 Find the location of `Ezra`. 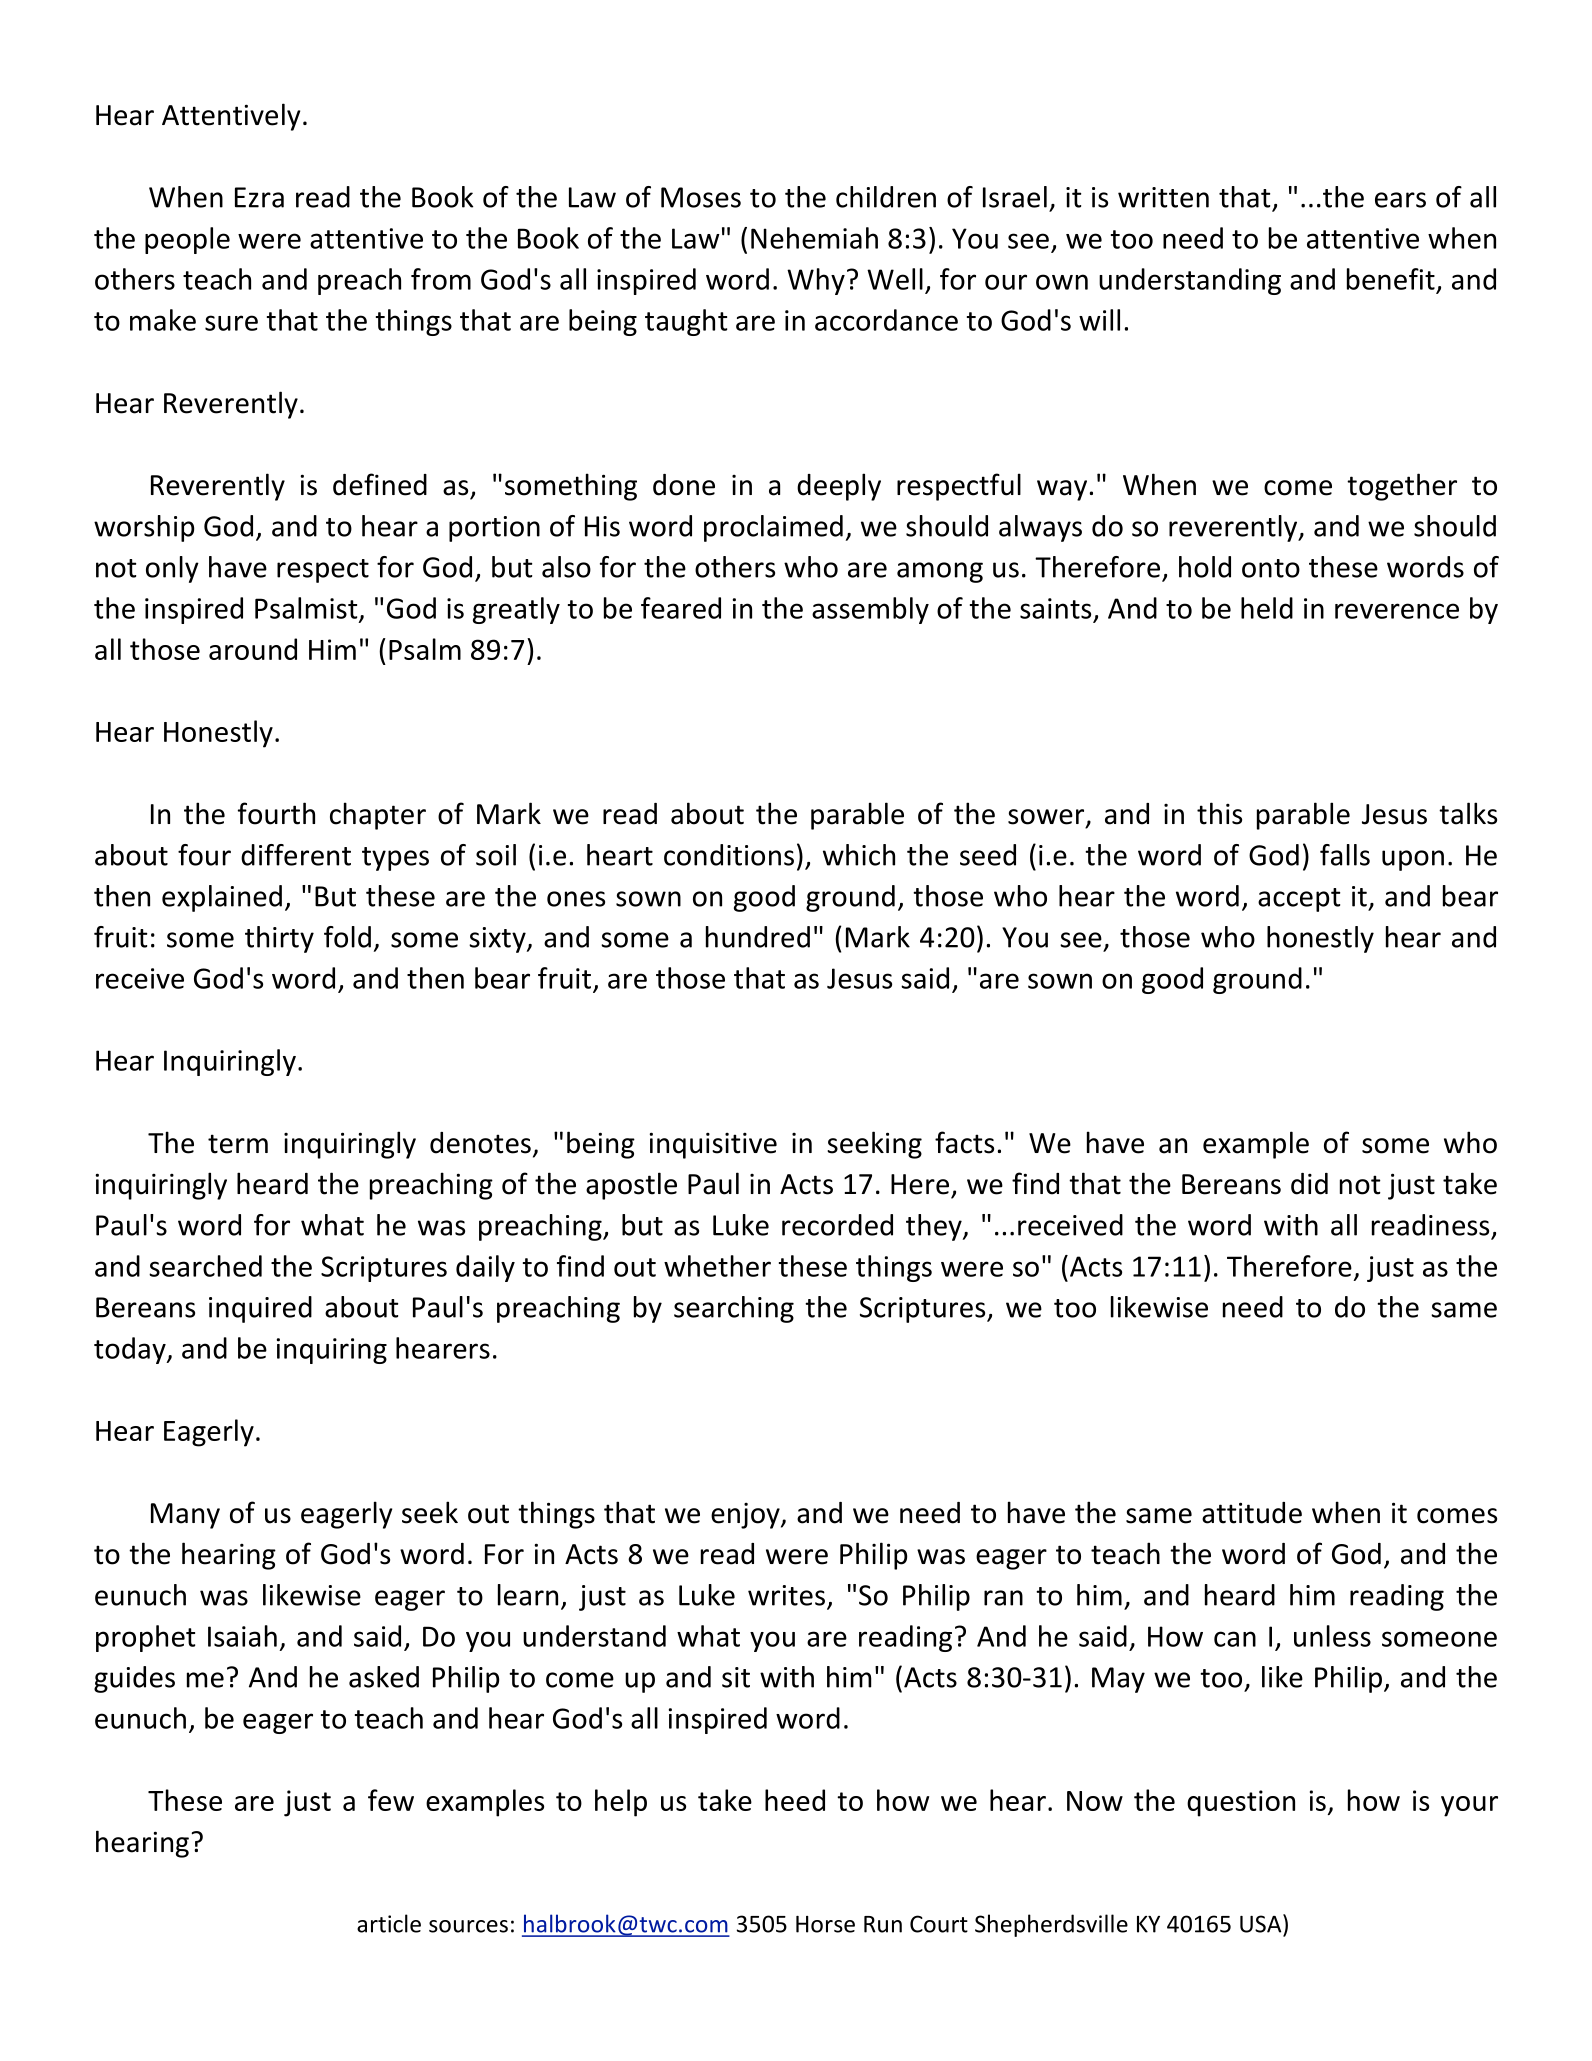

Ezra is located at coordinates (259, 197).
